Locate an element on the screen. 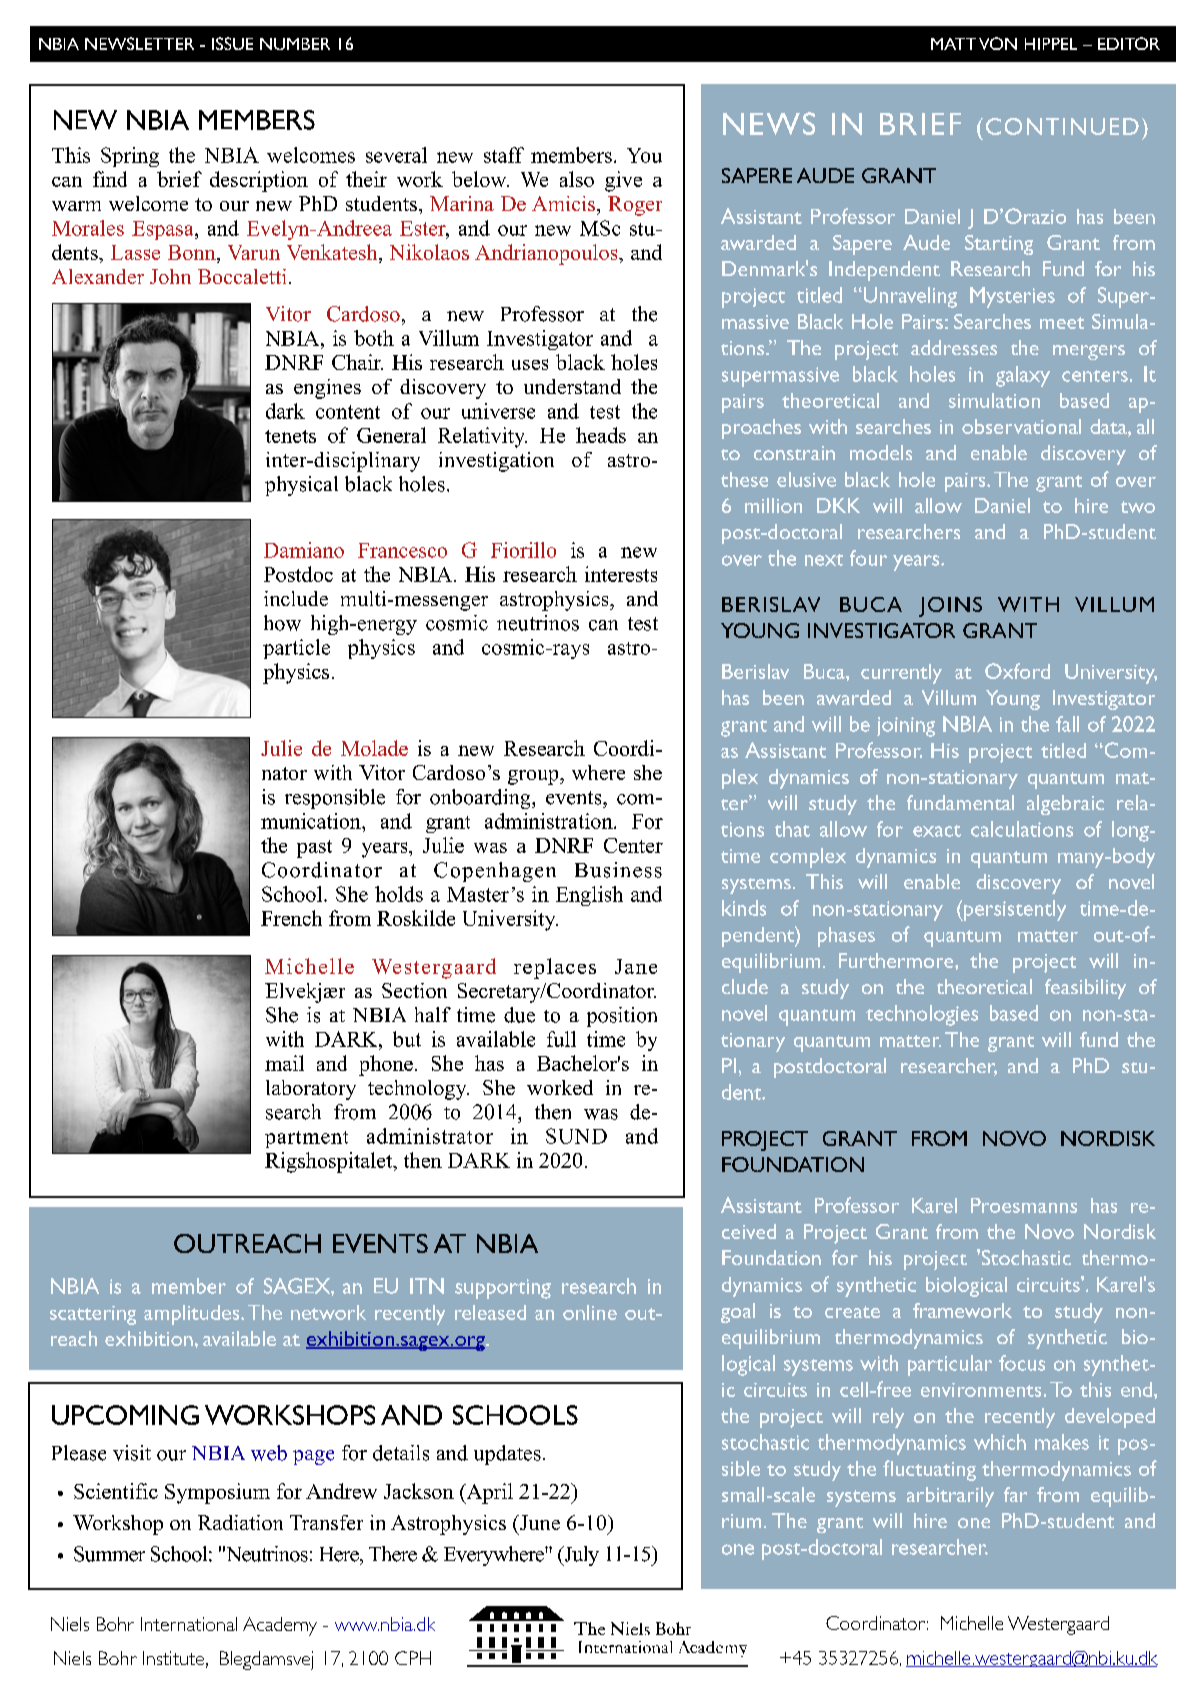 Image resolution: width=1203 pixels, height=1703 pixels. mail is located at coordinates (284, 1063).
